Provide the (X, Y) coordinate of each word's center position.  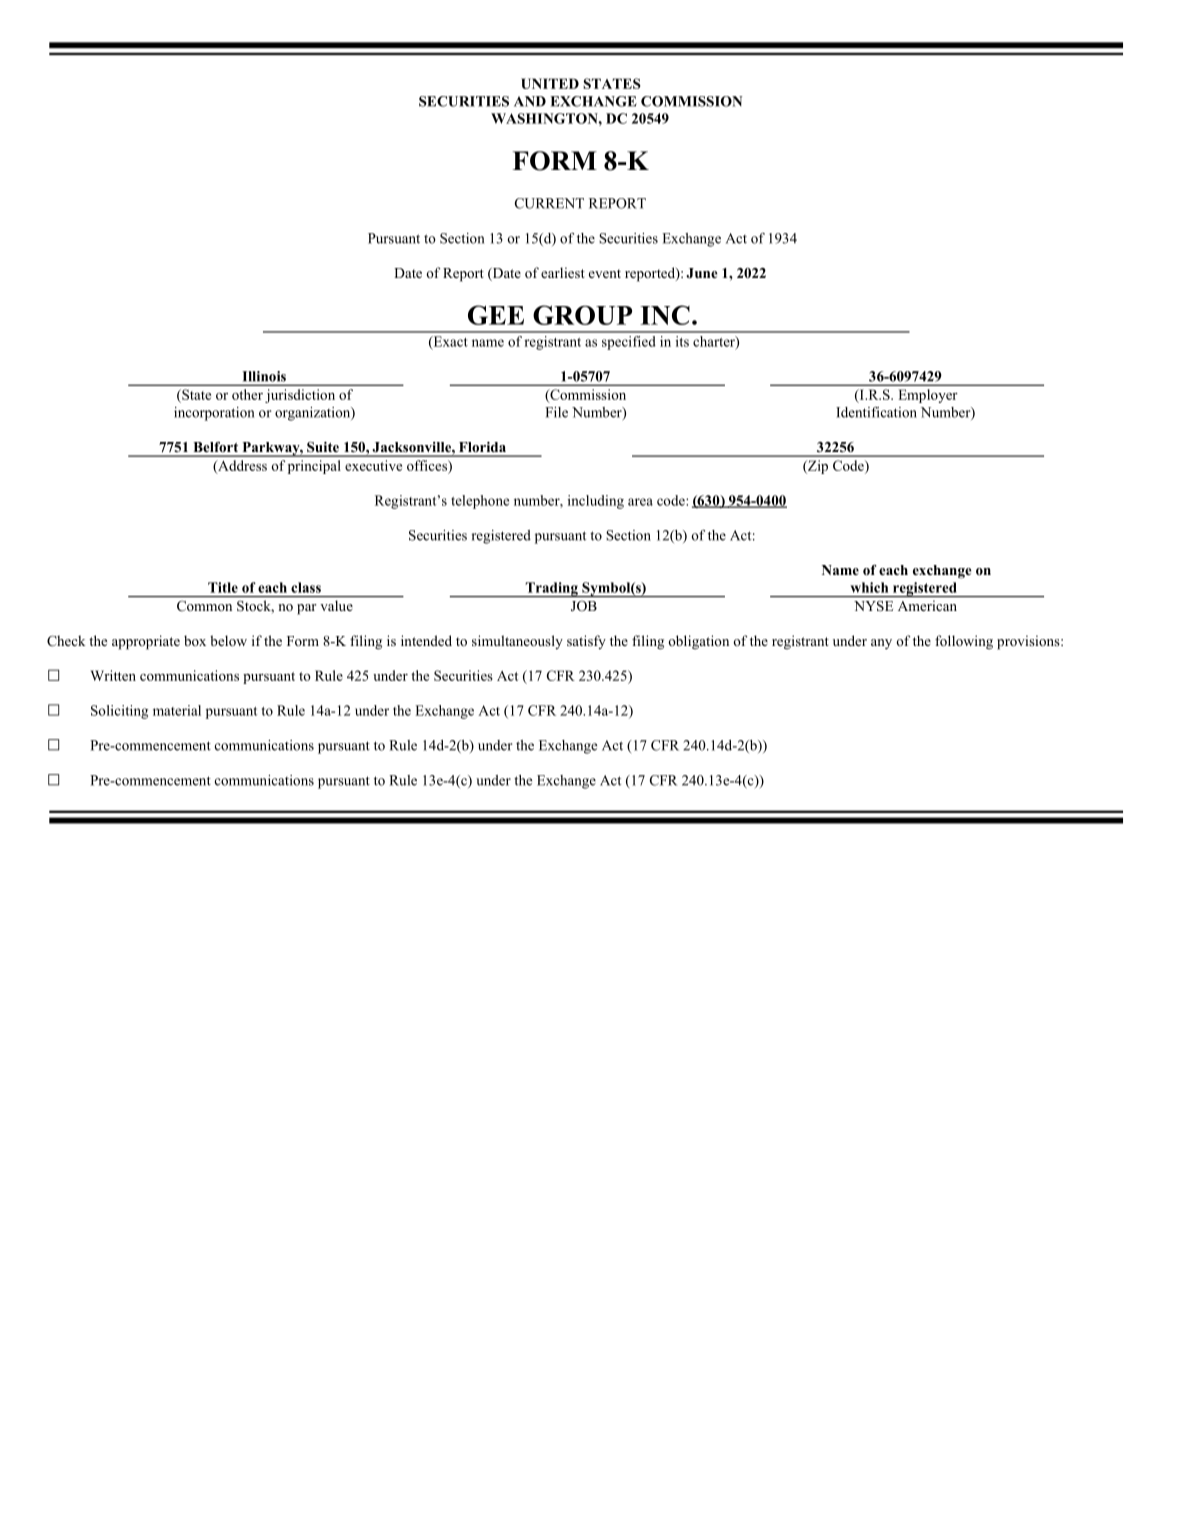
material (177, 710)
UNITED (550, 83)
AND (530, 101)
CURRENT (549, 203)
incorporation (214, 414)
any (881, 644)
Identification (876, 412)
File (556, 412)
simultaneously (517, 642)
